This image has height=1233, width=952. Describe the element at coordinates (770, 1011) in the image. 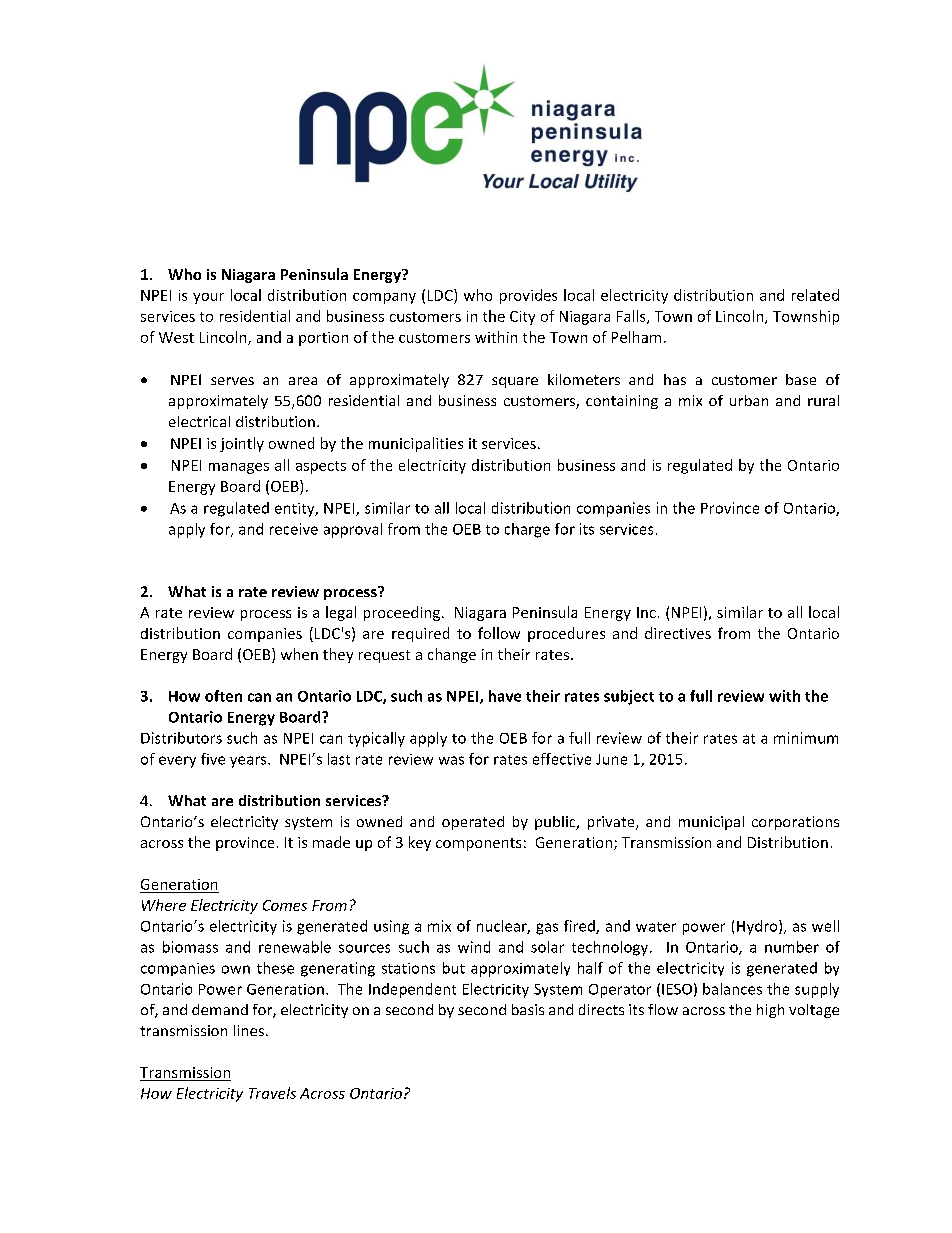

I see `high` at that location.
